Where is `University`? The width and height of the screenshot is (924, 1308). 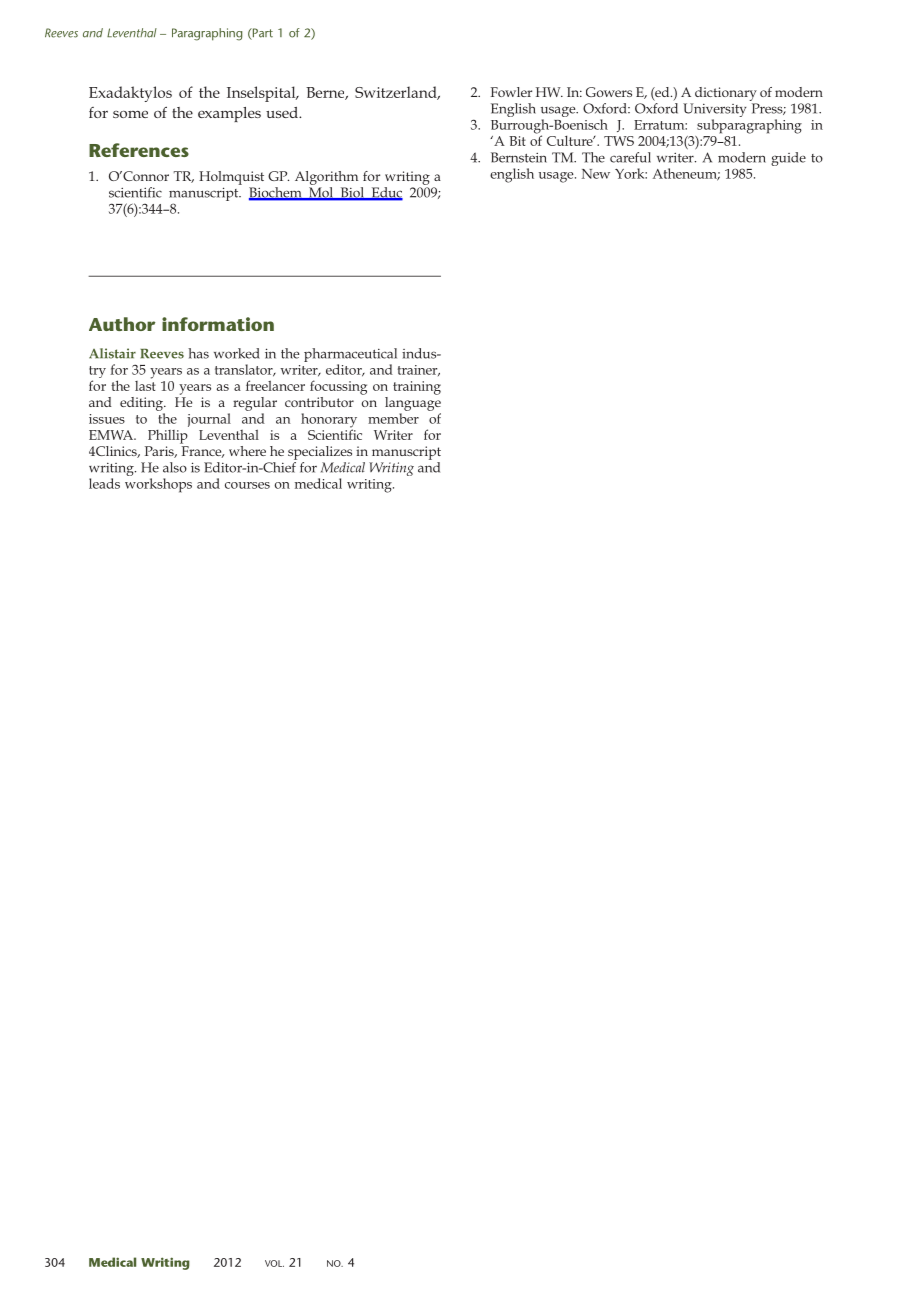
University is located at coordinates (714, 111).
